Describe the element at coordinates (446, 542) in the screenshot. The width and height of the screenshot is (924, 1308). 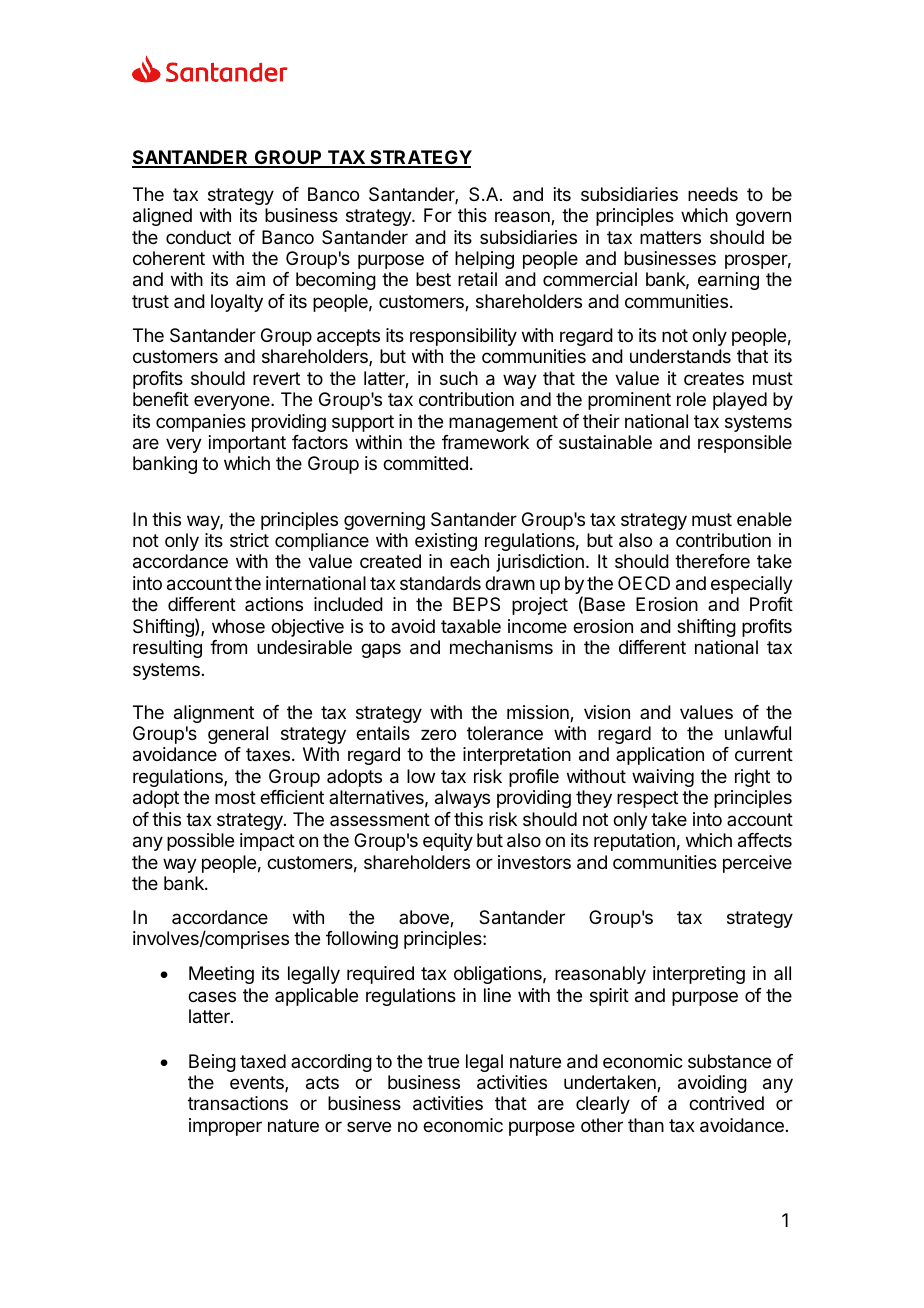
I see `existing` at that location.
